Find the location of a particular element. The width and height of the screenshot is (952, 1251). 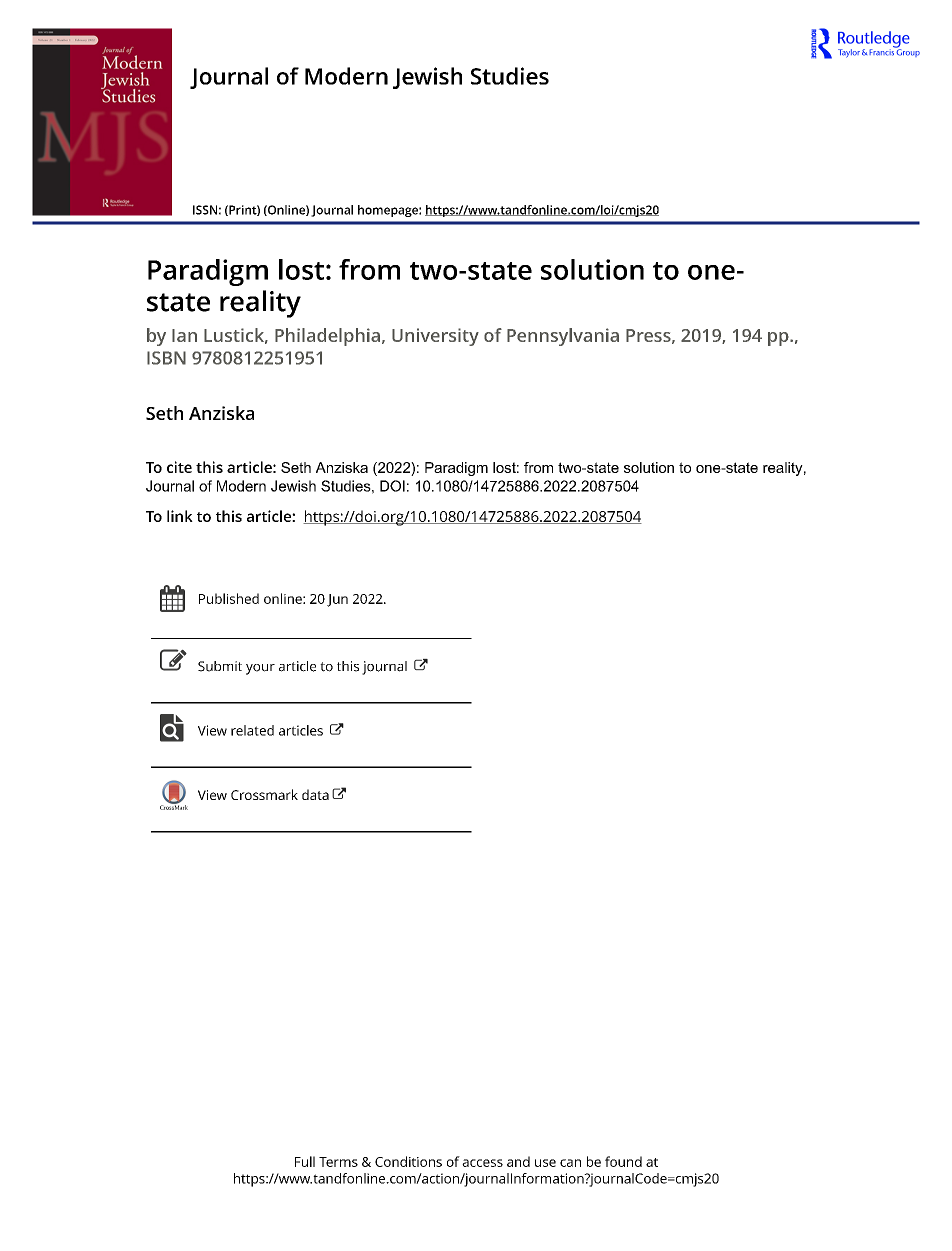

Pennsylvania is located at coordinates (563, 337).
